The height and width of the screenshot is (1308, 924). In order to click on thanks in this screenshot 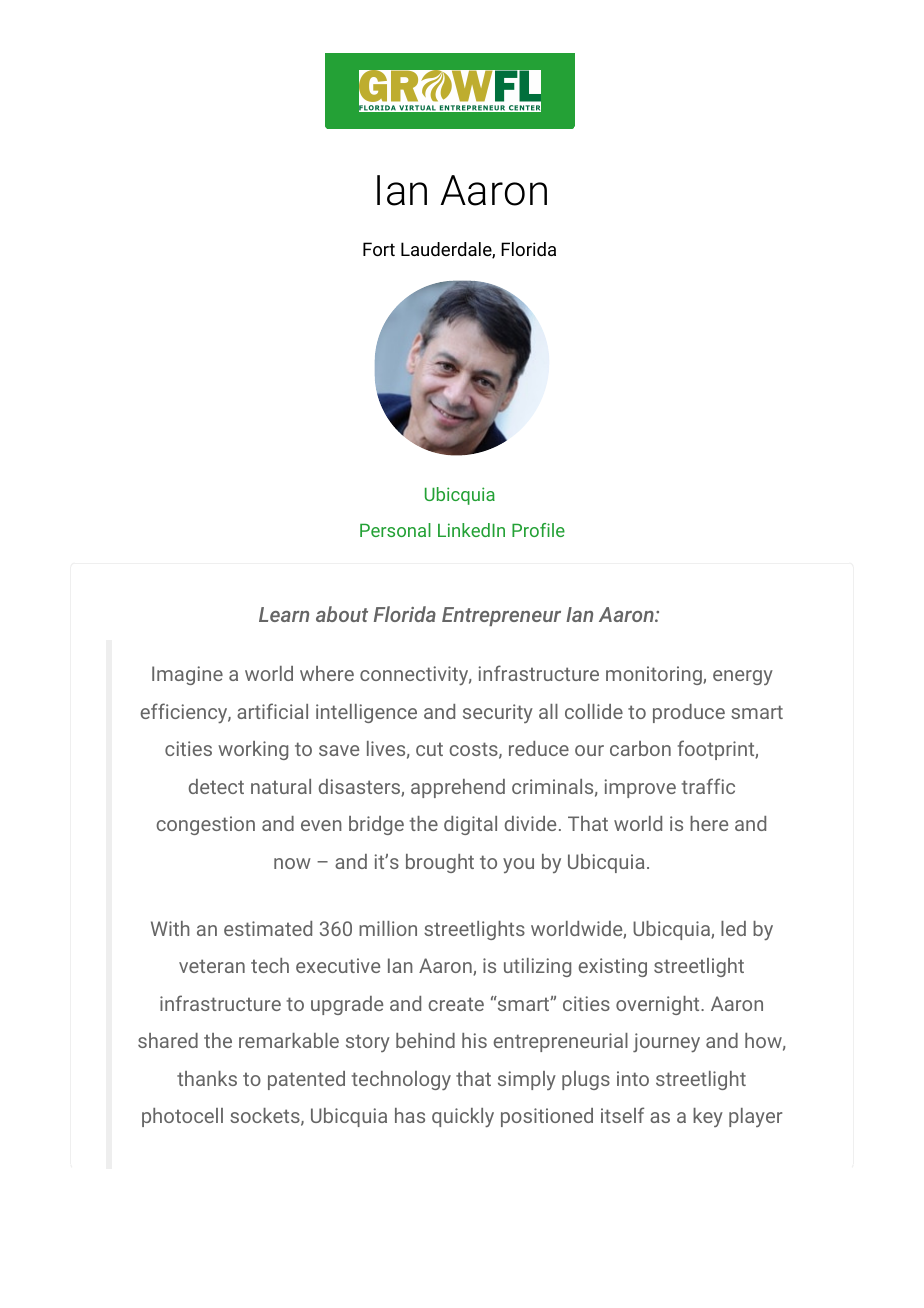, I will do `click(207, 1078)`.
